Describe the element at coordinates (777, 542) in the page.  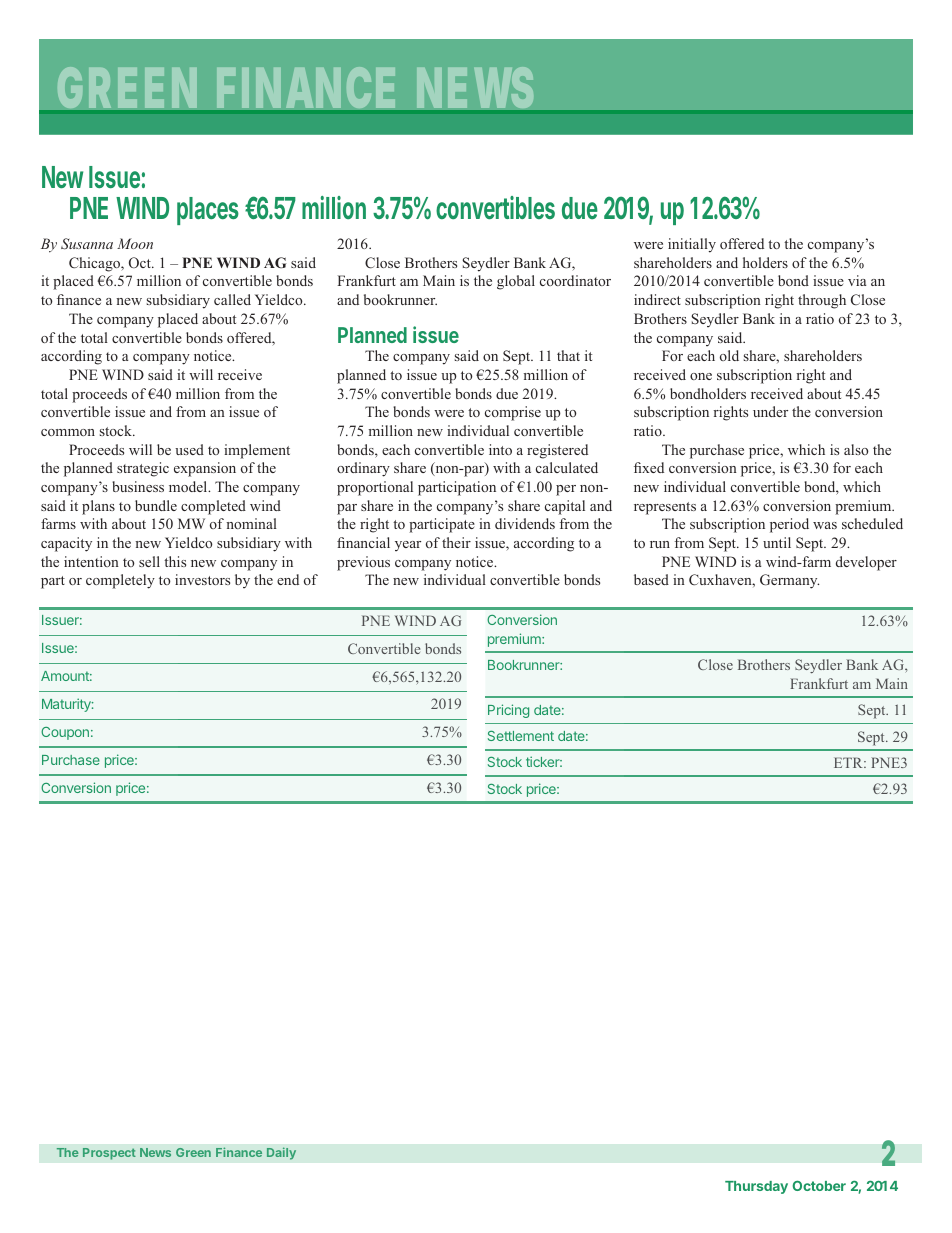
I see `until` at that location.
